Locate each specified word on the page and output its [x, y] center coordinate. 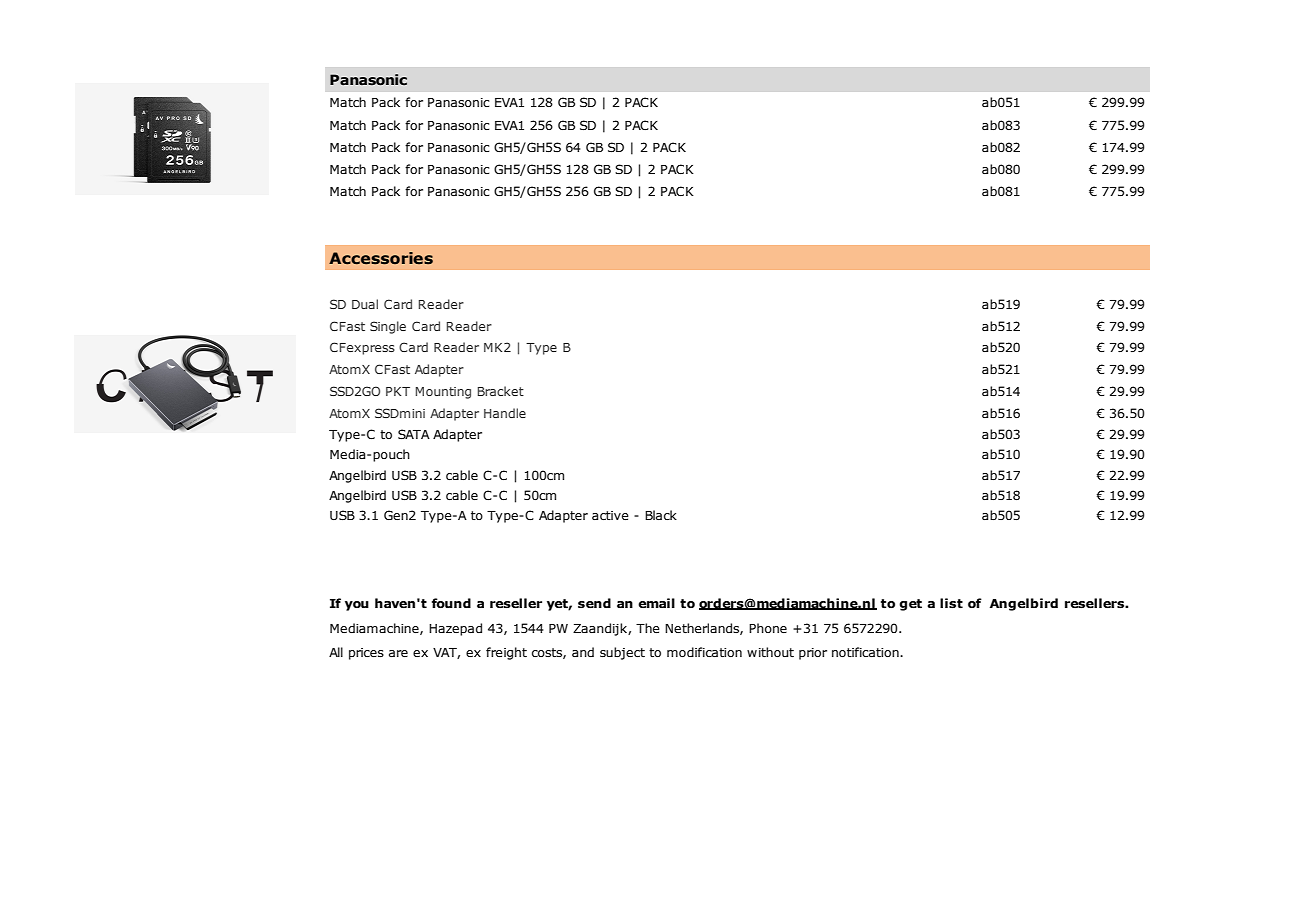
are [398, 653]
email [656, 603]
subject [622, 653]
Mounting [443, 393]
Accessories [381, 258]
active [610, 515]
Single [388, 327]
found [451, 603]
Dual [365, 304]
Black [661, 515]
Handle [505, 413]
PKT [398, 391]
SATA [414, 434]
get [910, 605]
